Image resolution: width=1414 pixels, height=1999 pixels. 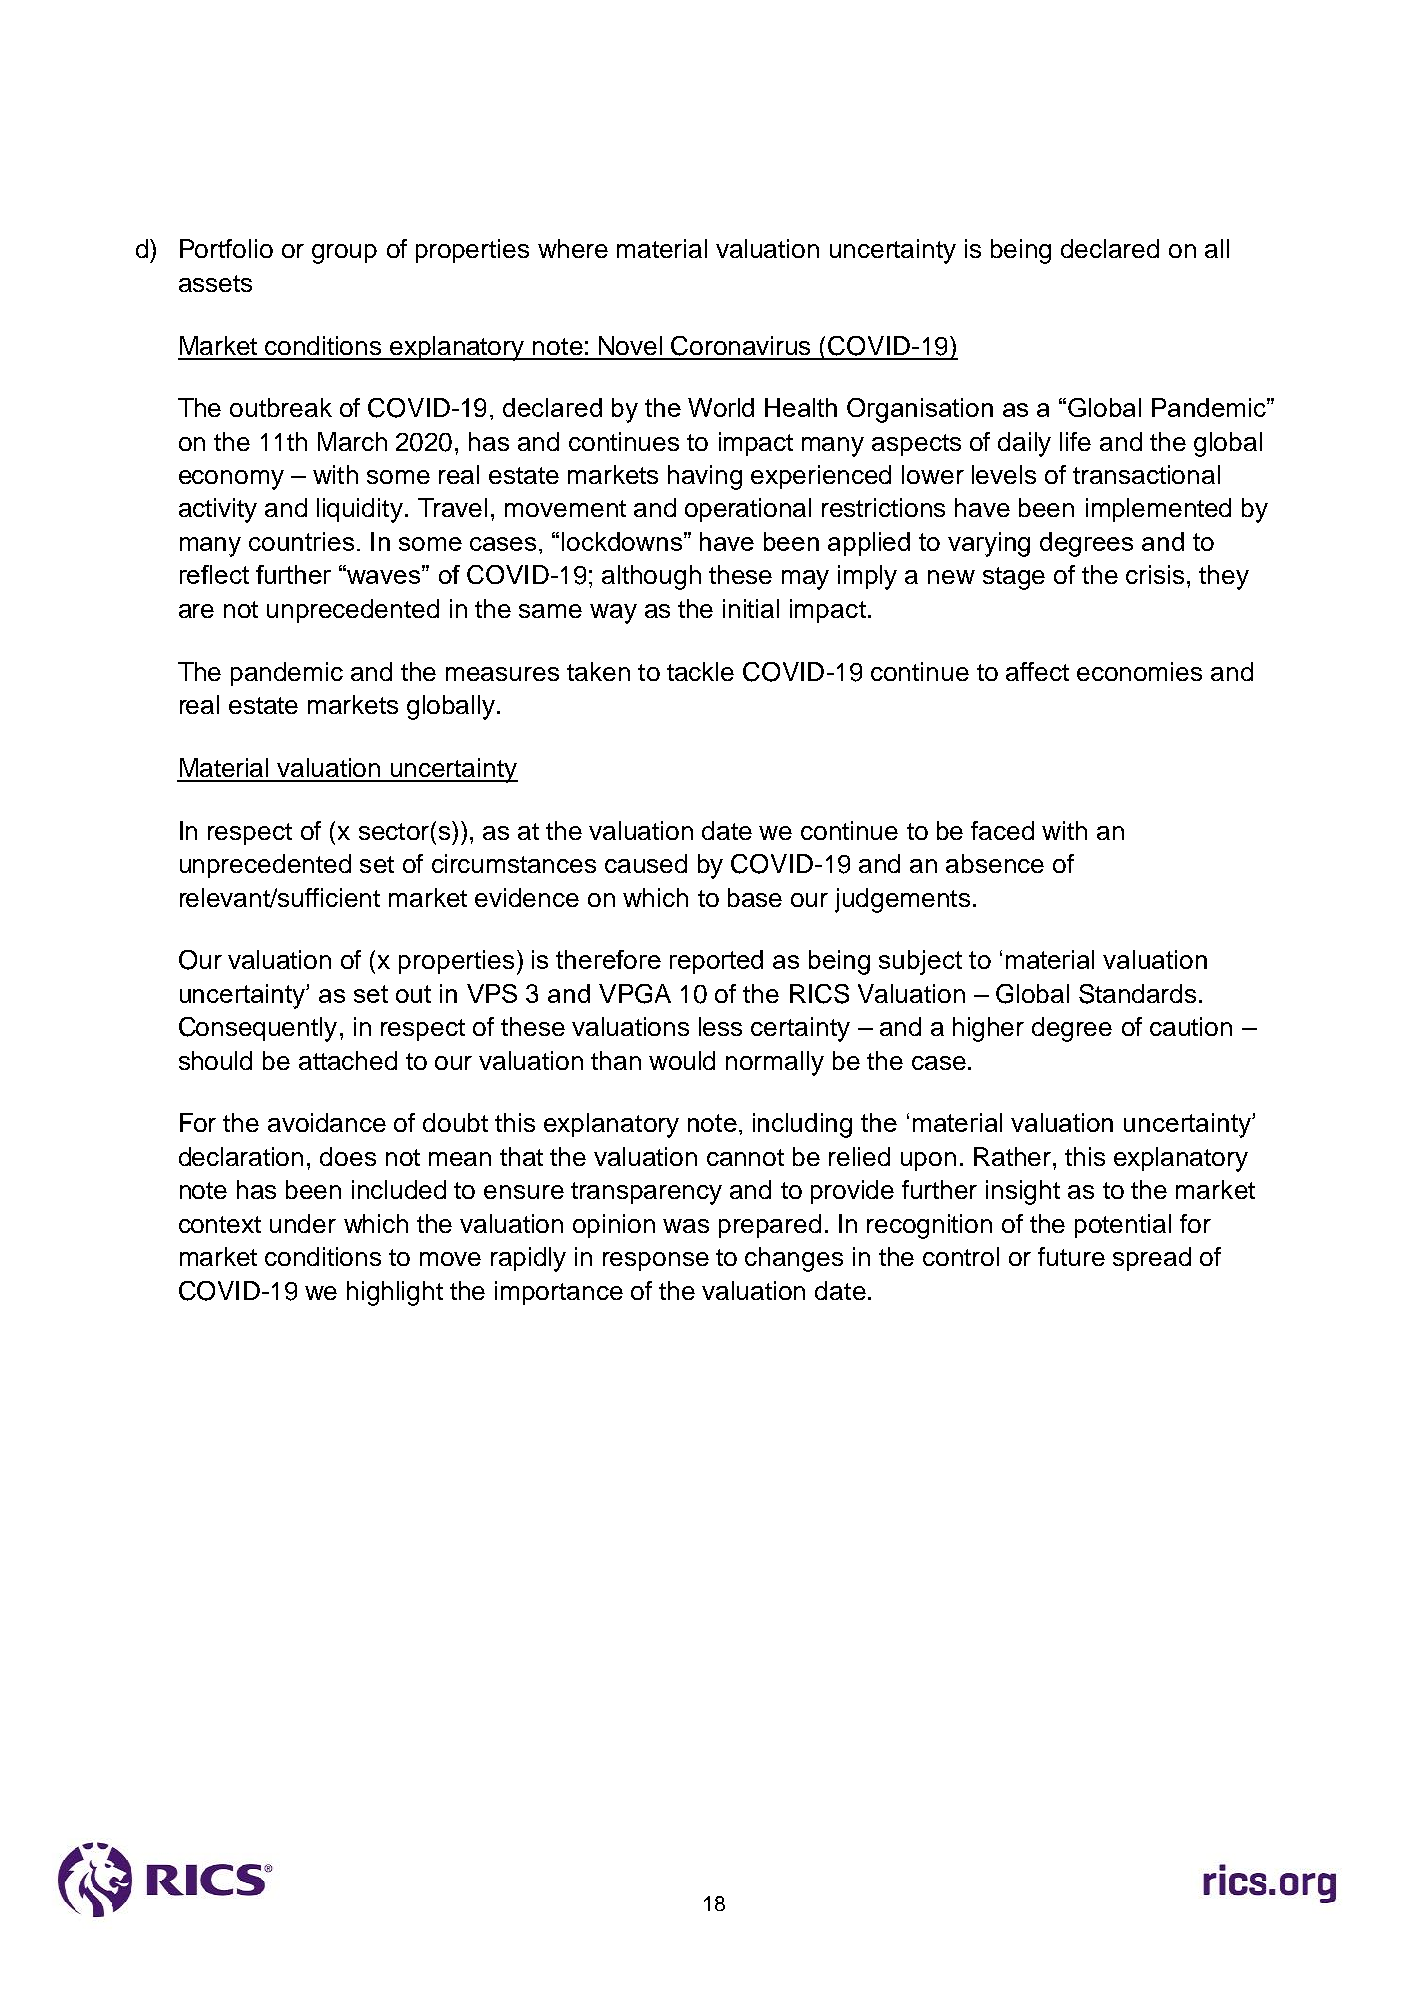 What do you see at coordinates (502, 674) in the page?
I see `measures` at bounding box center [502, 674].
